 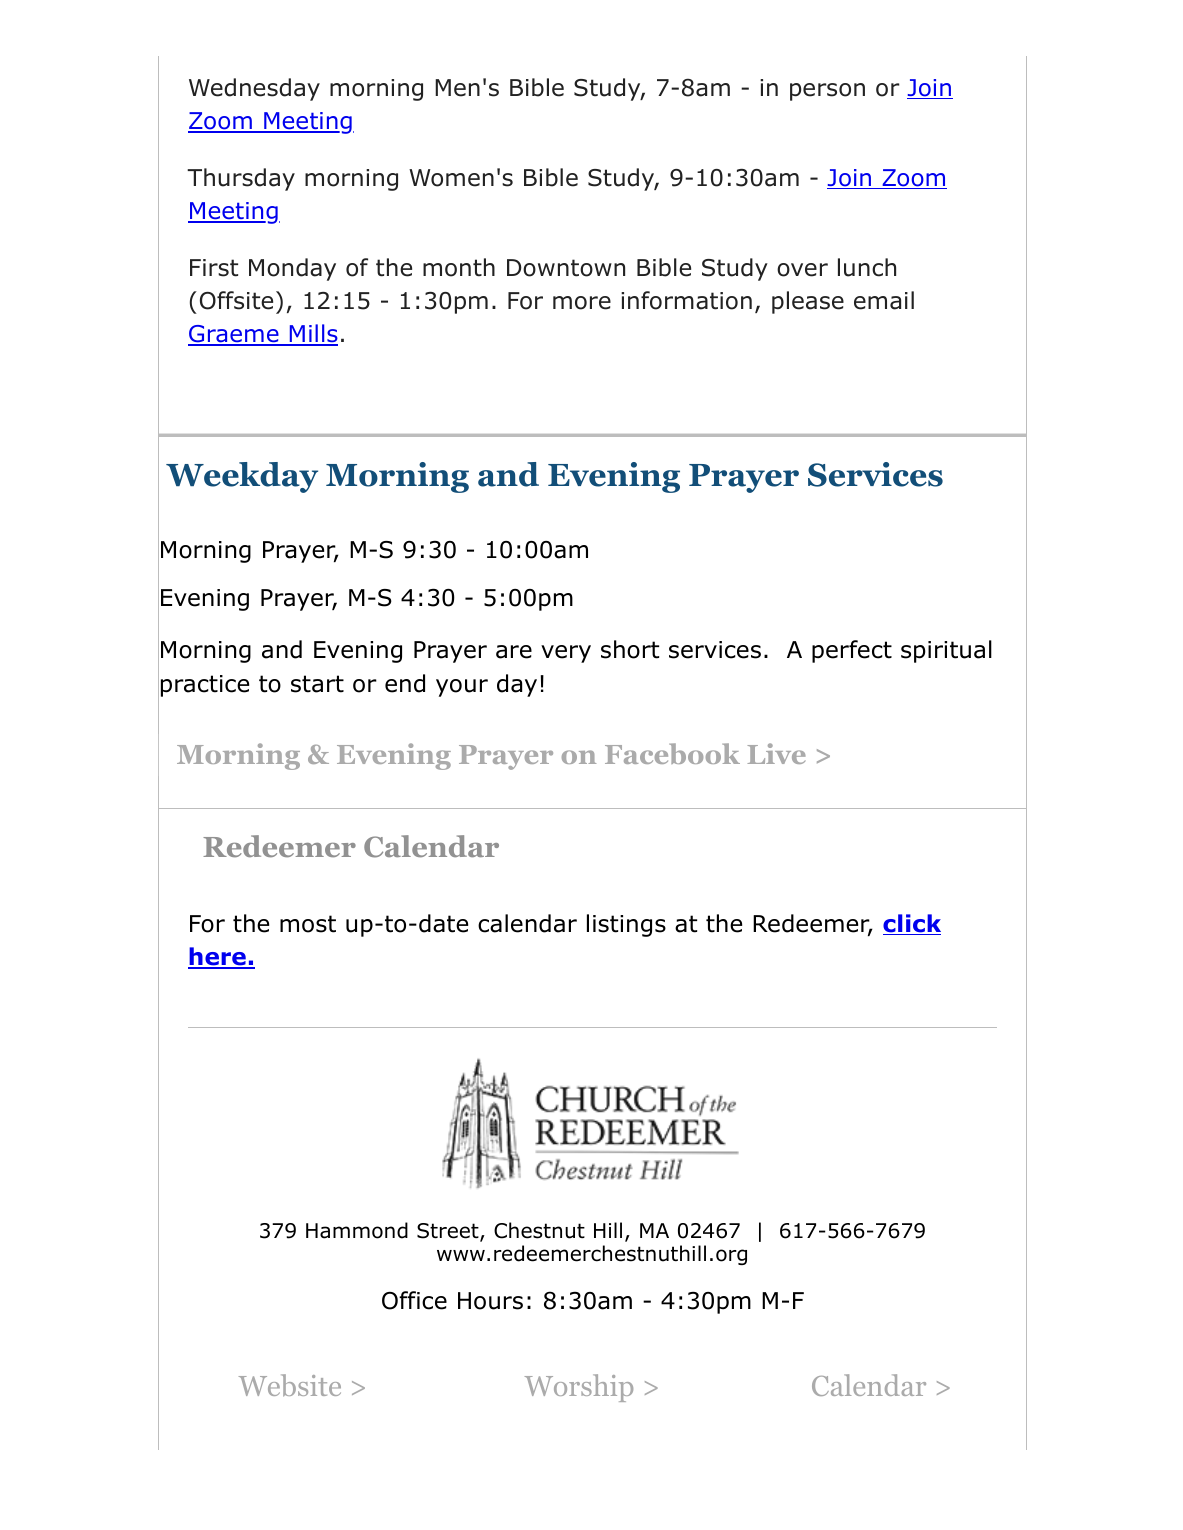 I want to click on Wednesday, so click(x=254, y=89).
